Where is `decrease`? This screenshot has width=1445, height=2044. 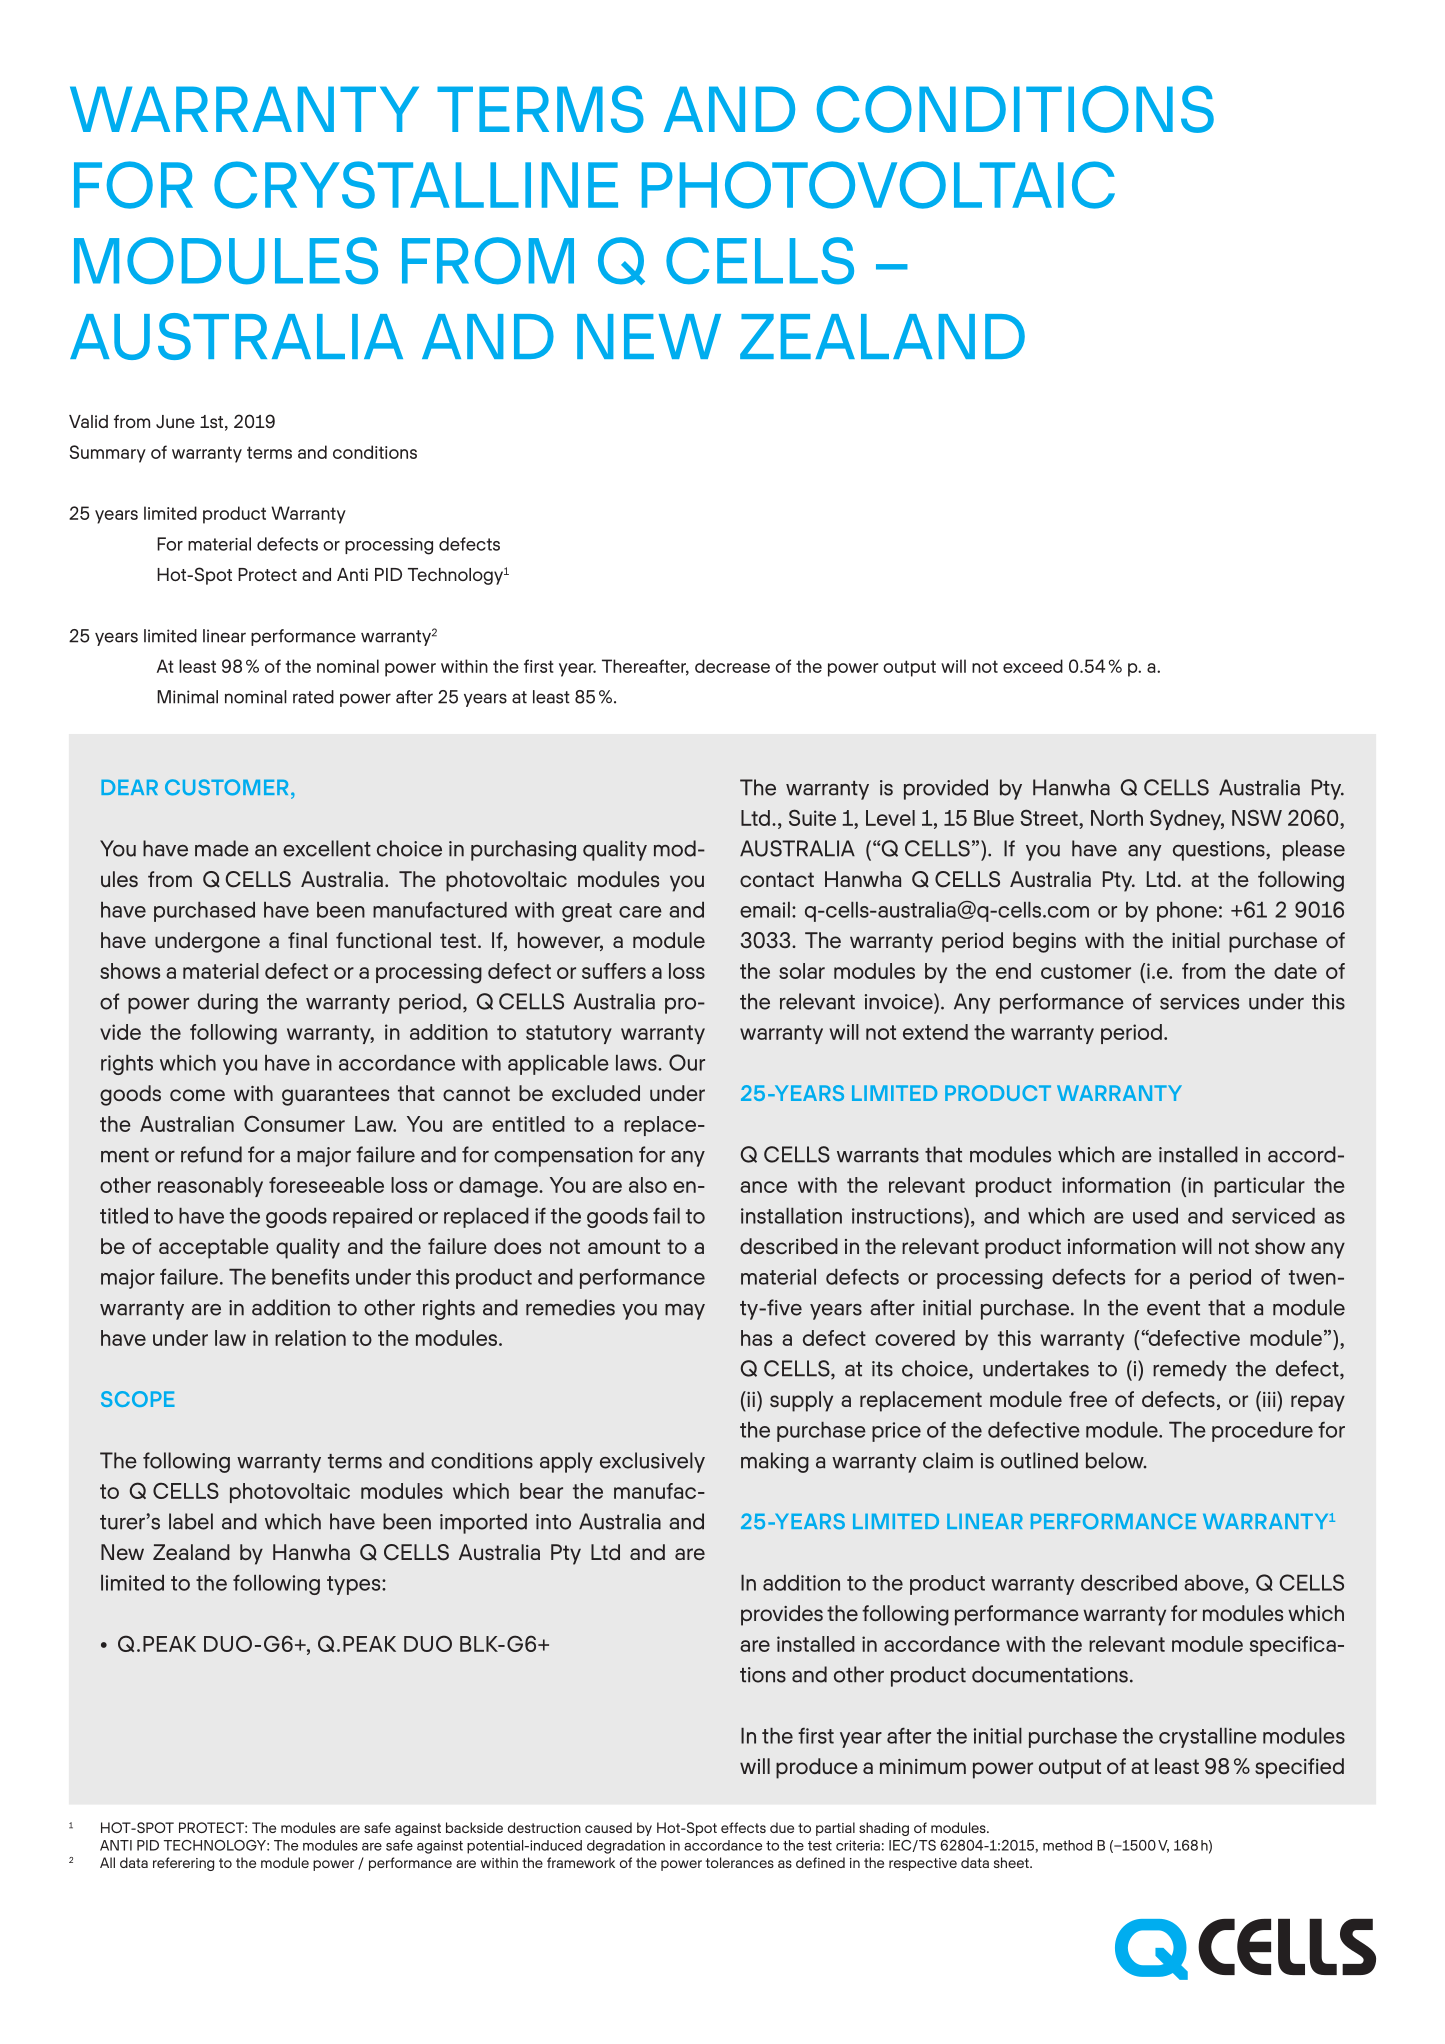 decrease is located at coordinates (732, 666).
